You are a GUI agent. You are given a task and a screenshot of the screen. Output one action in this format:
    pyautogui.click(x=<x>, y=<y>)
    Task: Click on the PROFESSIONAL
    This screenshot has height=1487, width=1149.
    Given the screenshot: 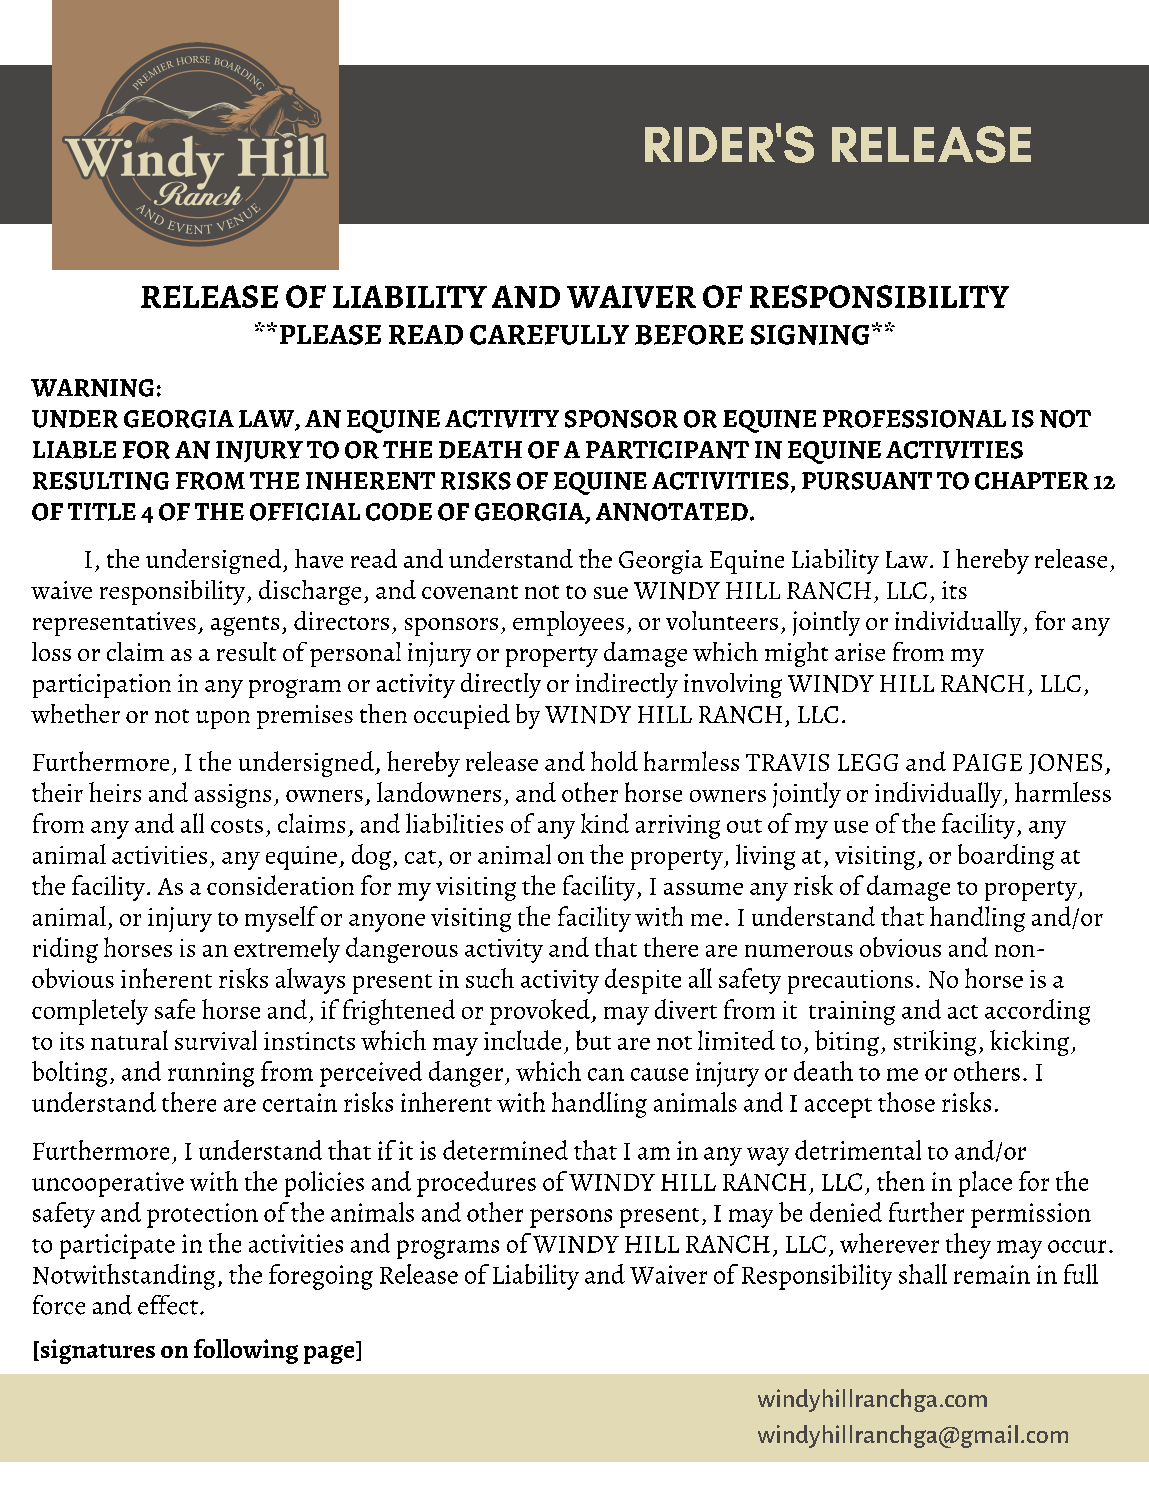 What is the action you would take?
    pyautogui.click(x=914, y=419)
